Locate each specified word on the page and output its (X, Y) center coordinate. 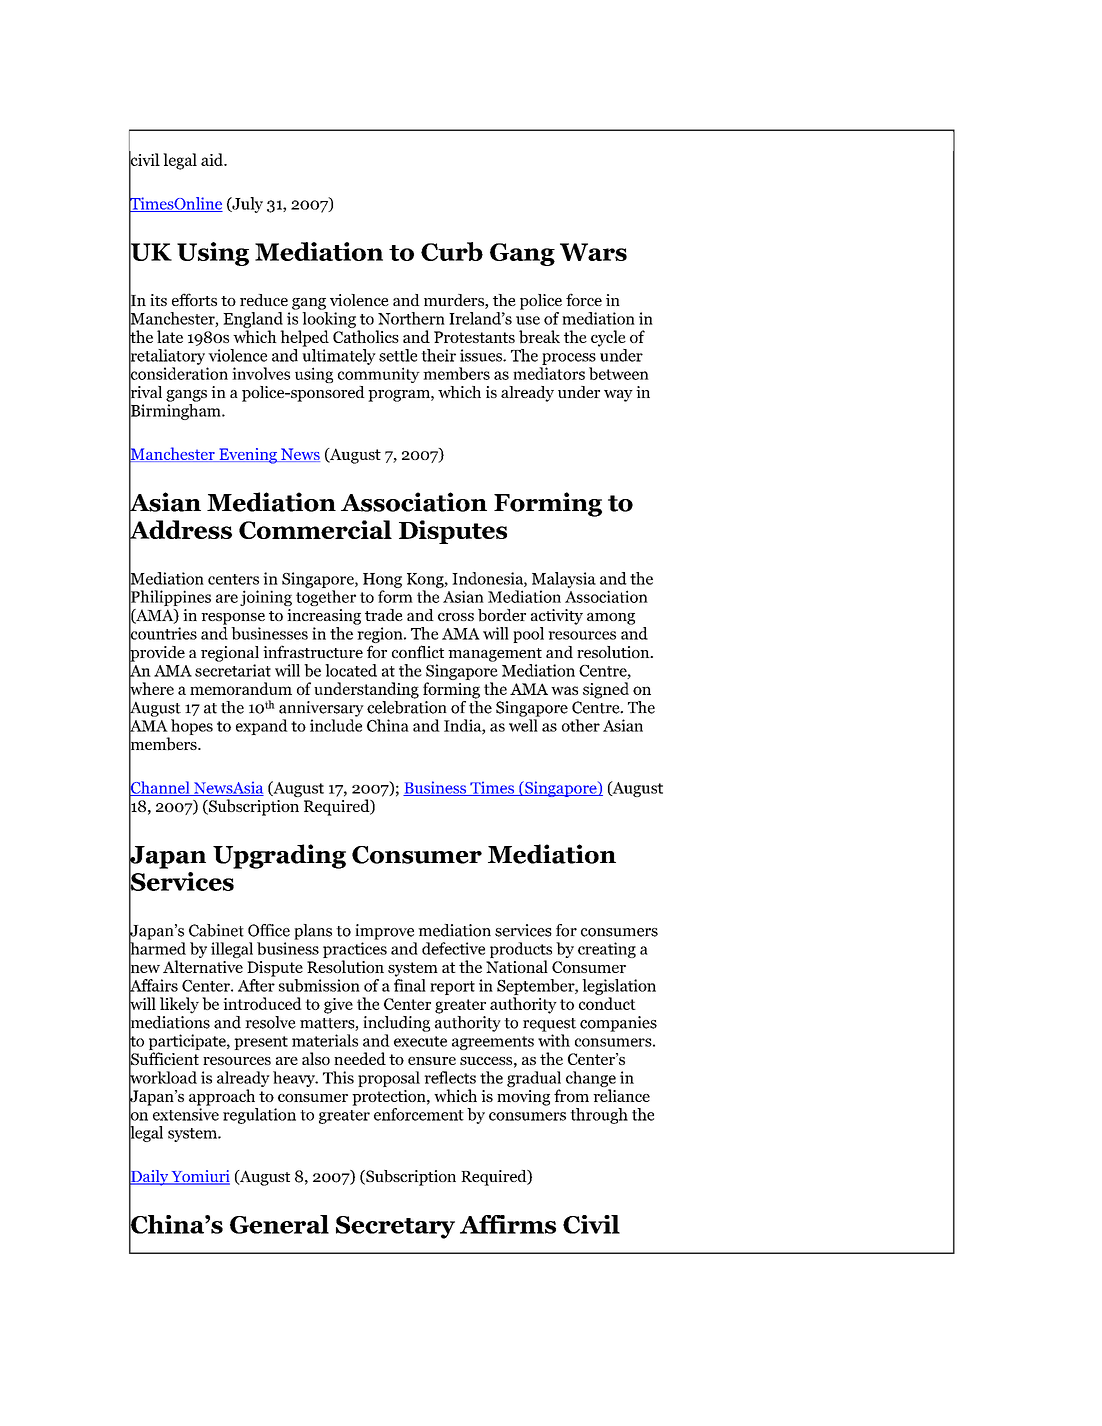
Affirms (508, 1224)
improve (384, 932)
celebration (407, 706)
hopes (192, 727)
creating (607, 950)
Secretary (395, 1227)
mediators (549, 373)
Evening (248, 456)
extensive (186, 1114)
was (564, 690)
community (379, 375)
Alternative (203, 966)
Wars (593, 252)
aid (213, 159)
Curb (452, 251)
